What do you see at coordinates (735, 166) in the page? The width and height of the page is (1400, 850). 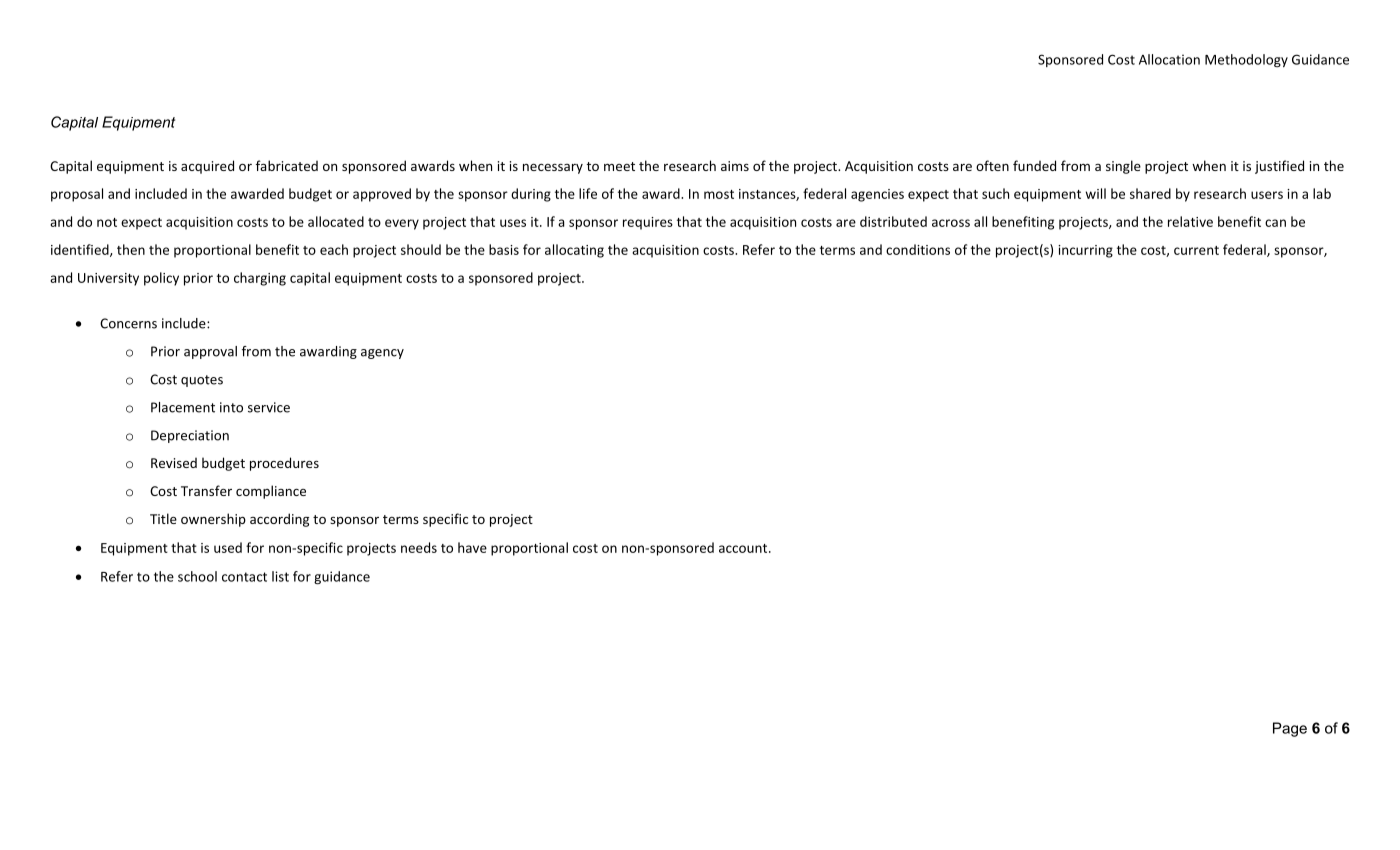 I see `aims` at bounding box center [735, 166].
